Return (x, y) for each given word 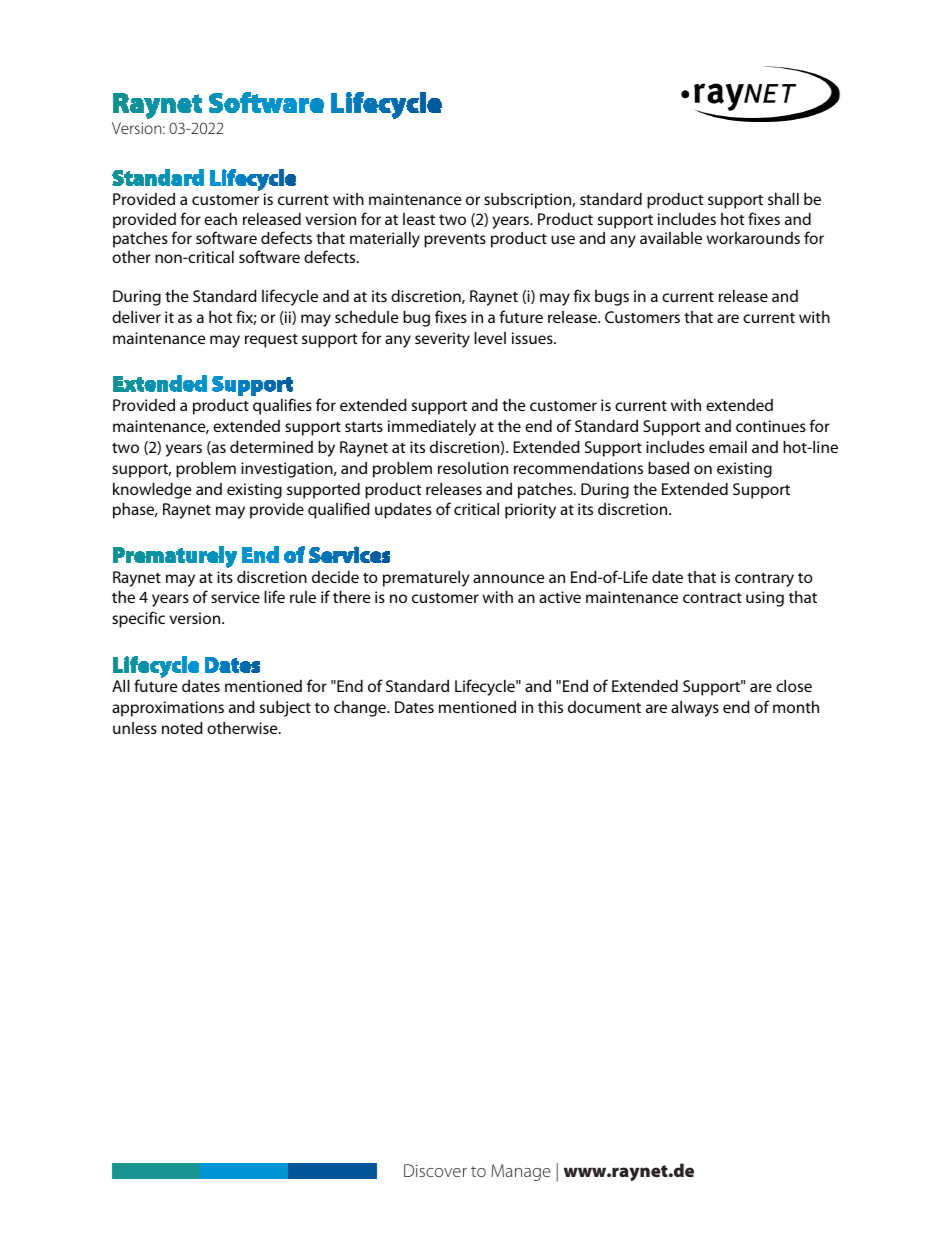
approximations (168, 709)
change (361, 709)
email (728, 447)
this (550, 707)
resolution (473, 468)
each (220, 219)
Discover (435, 1170)
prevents (455, 241)
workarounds (753, 238)
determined (271, 447)
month (796, 707)
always (695, 709)
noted (182, 728)
